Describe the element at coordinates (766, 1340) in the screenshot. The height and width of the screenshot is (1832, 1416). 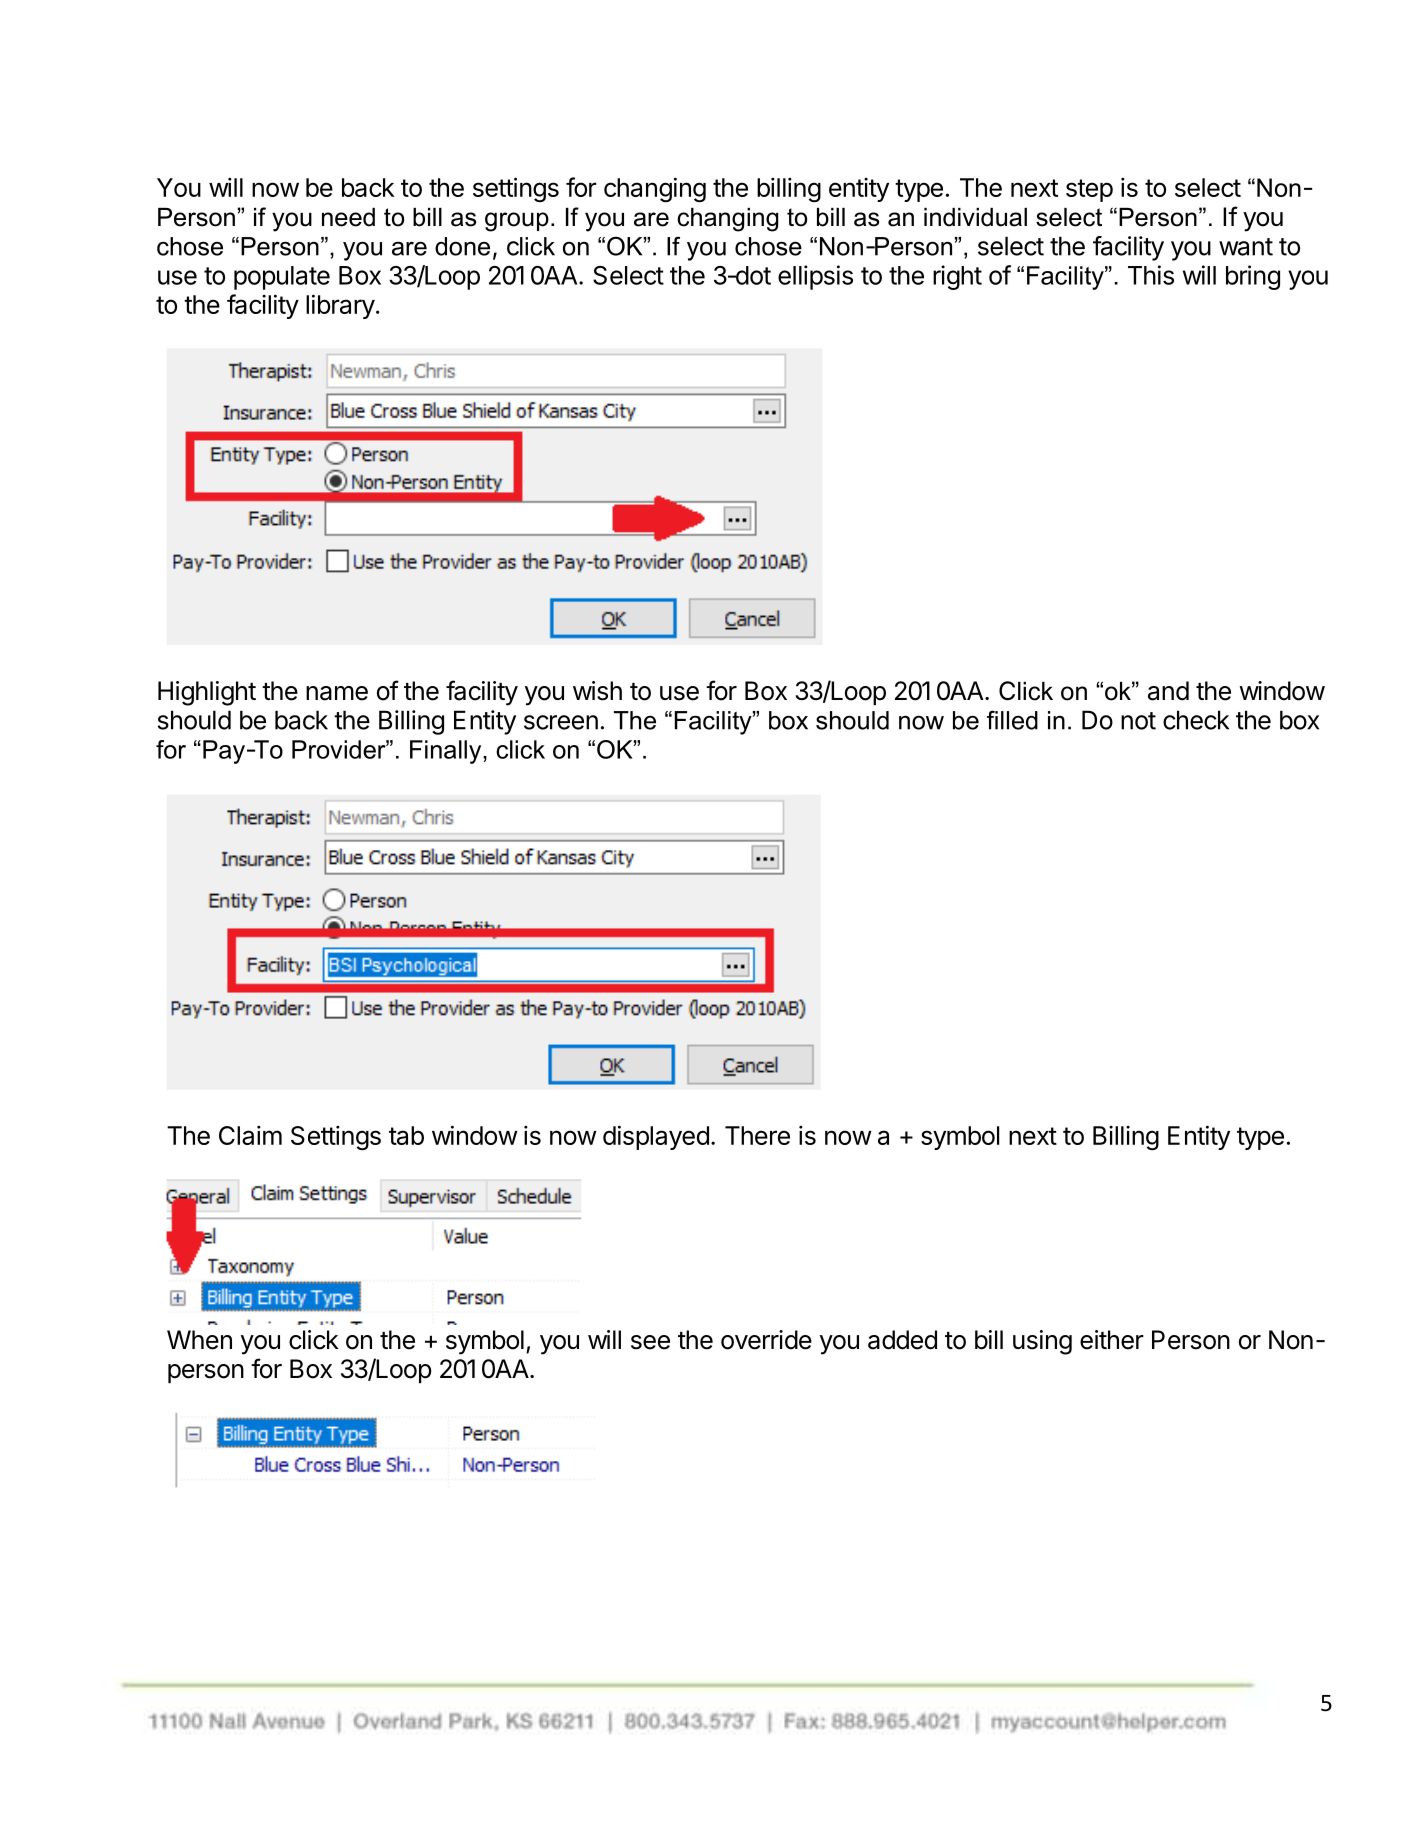
I see `override` at that location.
